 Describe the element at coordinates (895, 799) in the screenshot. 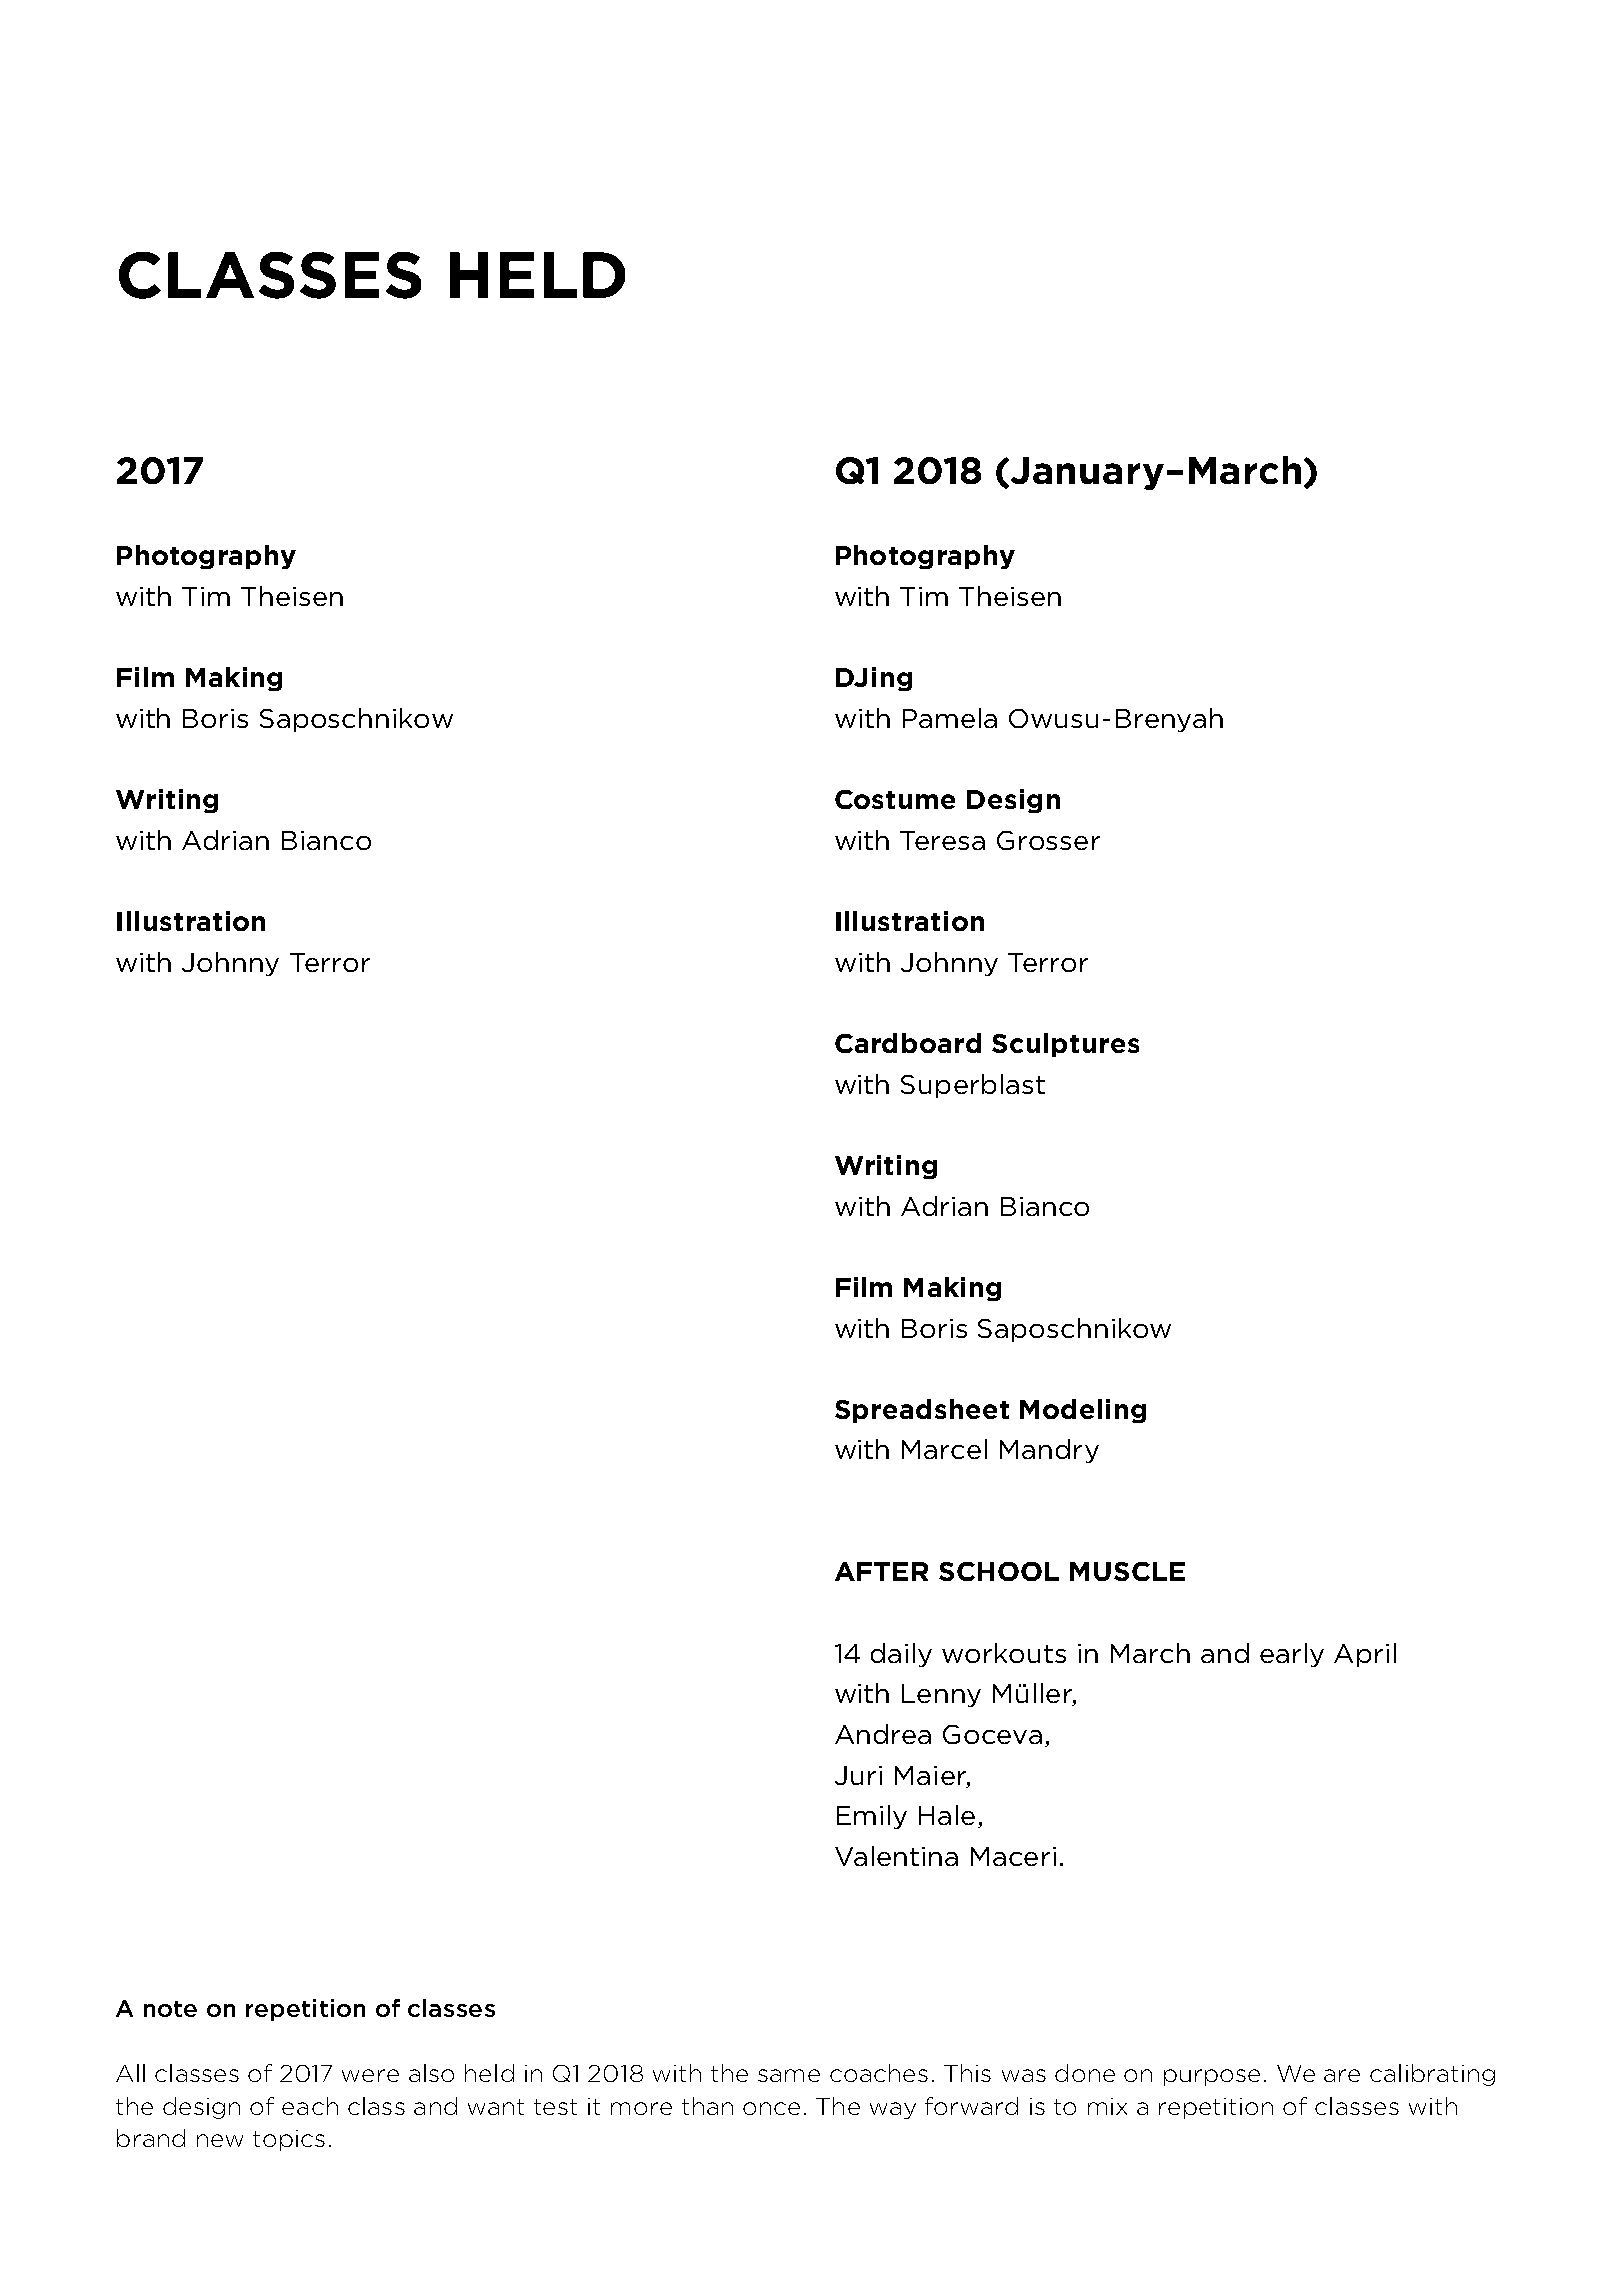

I see `Costume` at that location.
